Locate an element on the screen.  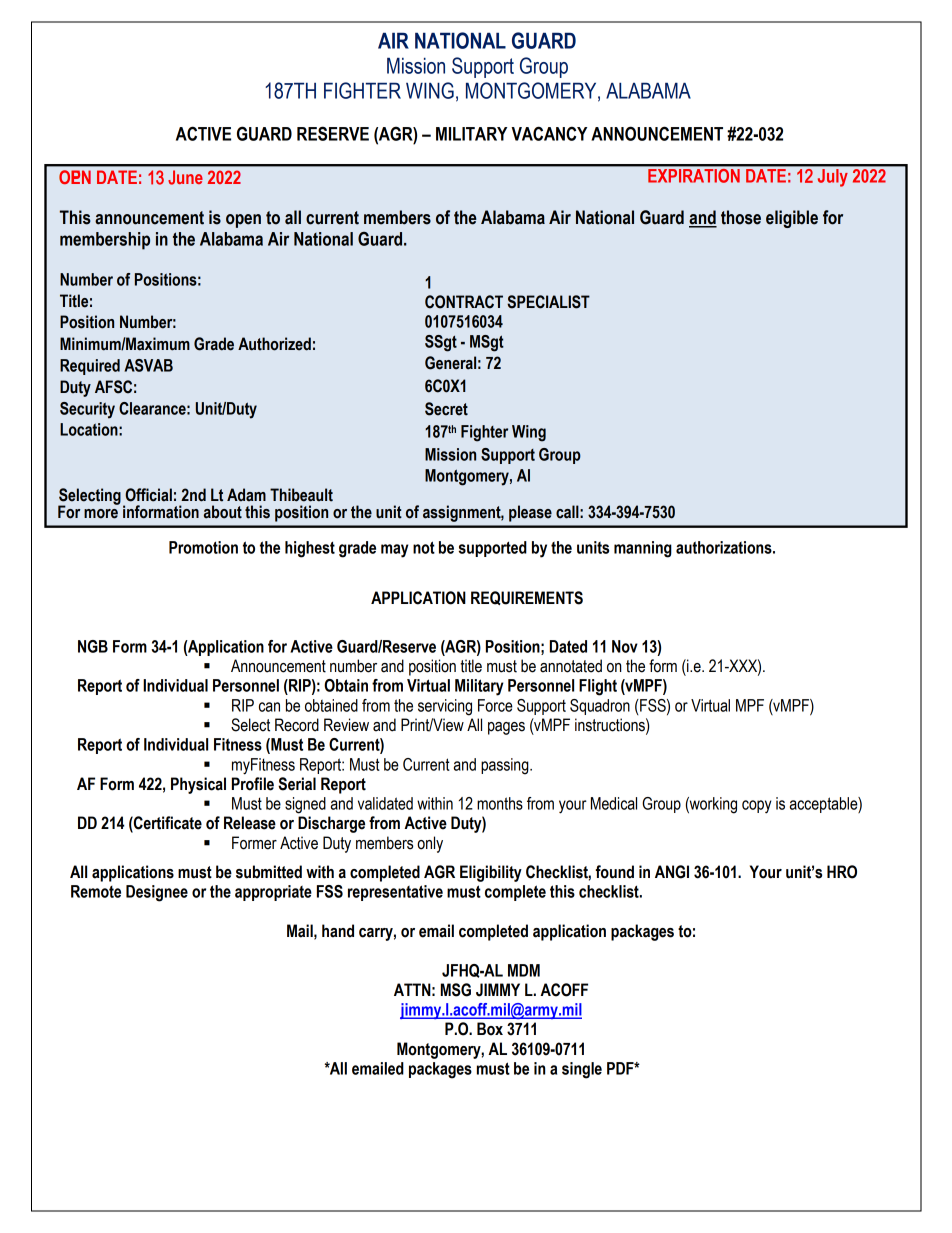
VACANCY is located at coordinates (549, 133).
